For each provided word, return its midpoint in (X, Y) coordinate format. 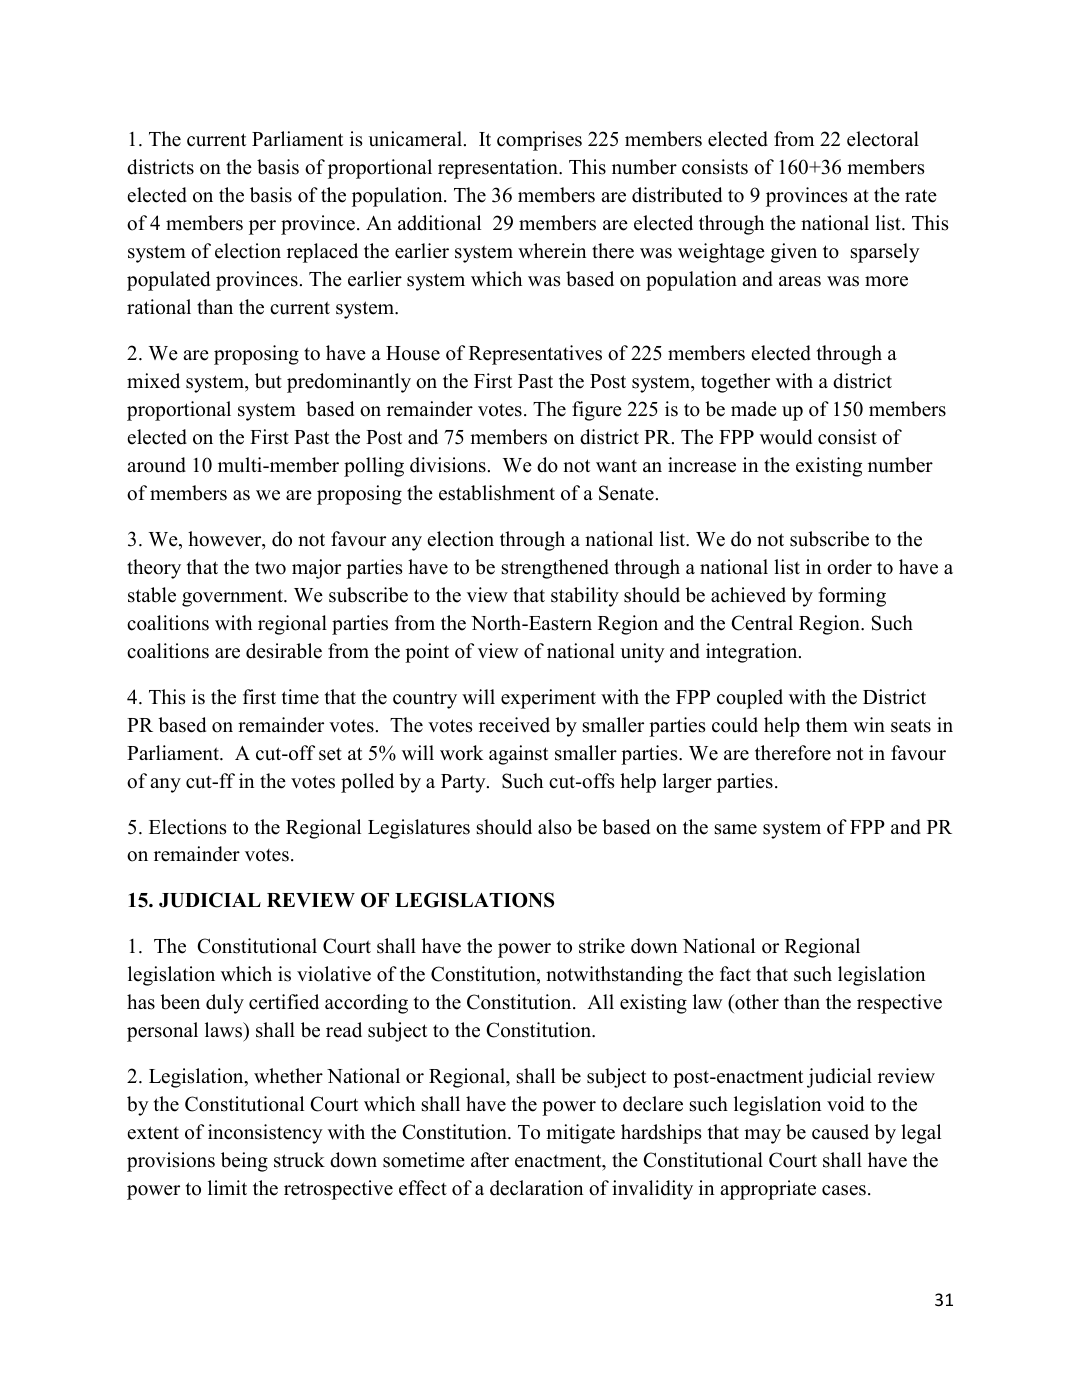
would (786, 437)
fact (735, 974)
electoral (883, 139)
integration (753, 653)
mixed (153, 381)
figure (597, 411)
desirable (284, 651)
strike (602, 946)
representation (499, 169)
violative (334, 974)
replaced (322, 253)
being (244, 1162)
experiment (548, 699)
